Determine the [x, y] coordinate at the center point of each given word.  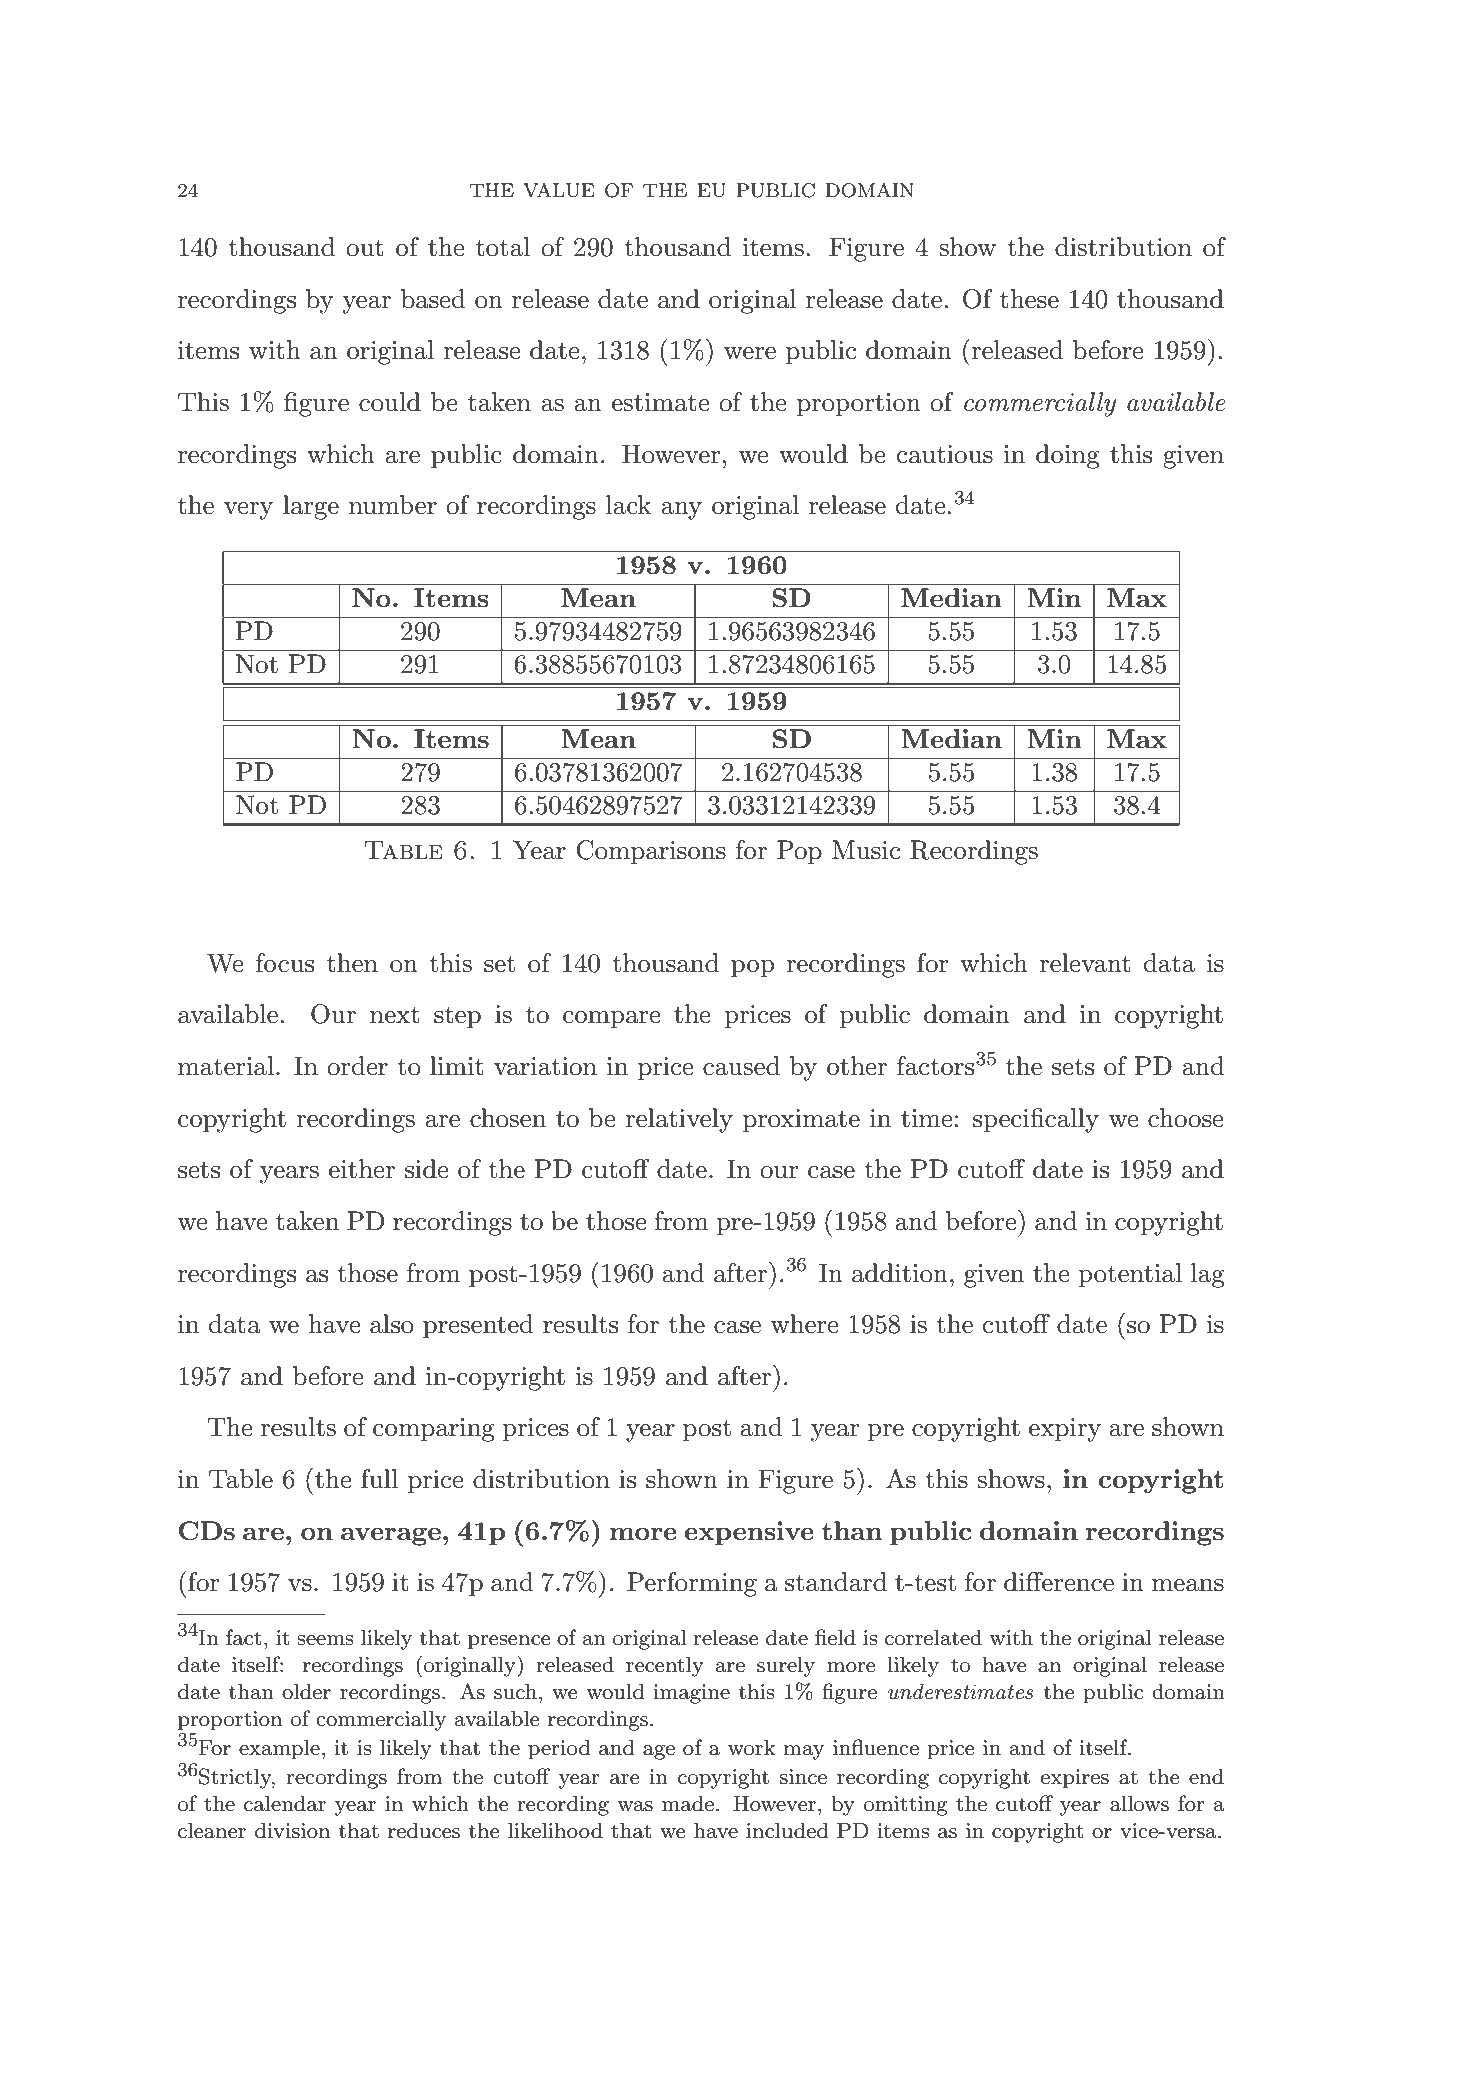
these [1029, 299]
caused [741, 1066]
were [750, 353]
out [365, 248]
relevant [1085, 963]
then [352, 963]
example [279, 1749]
